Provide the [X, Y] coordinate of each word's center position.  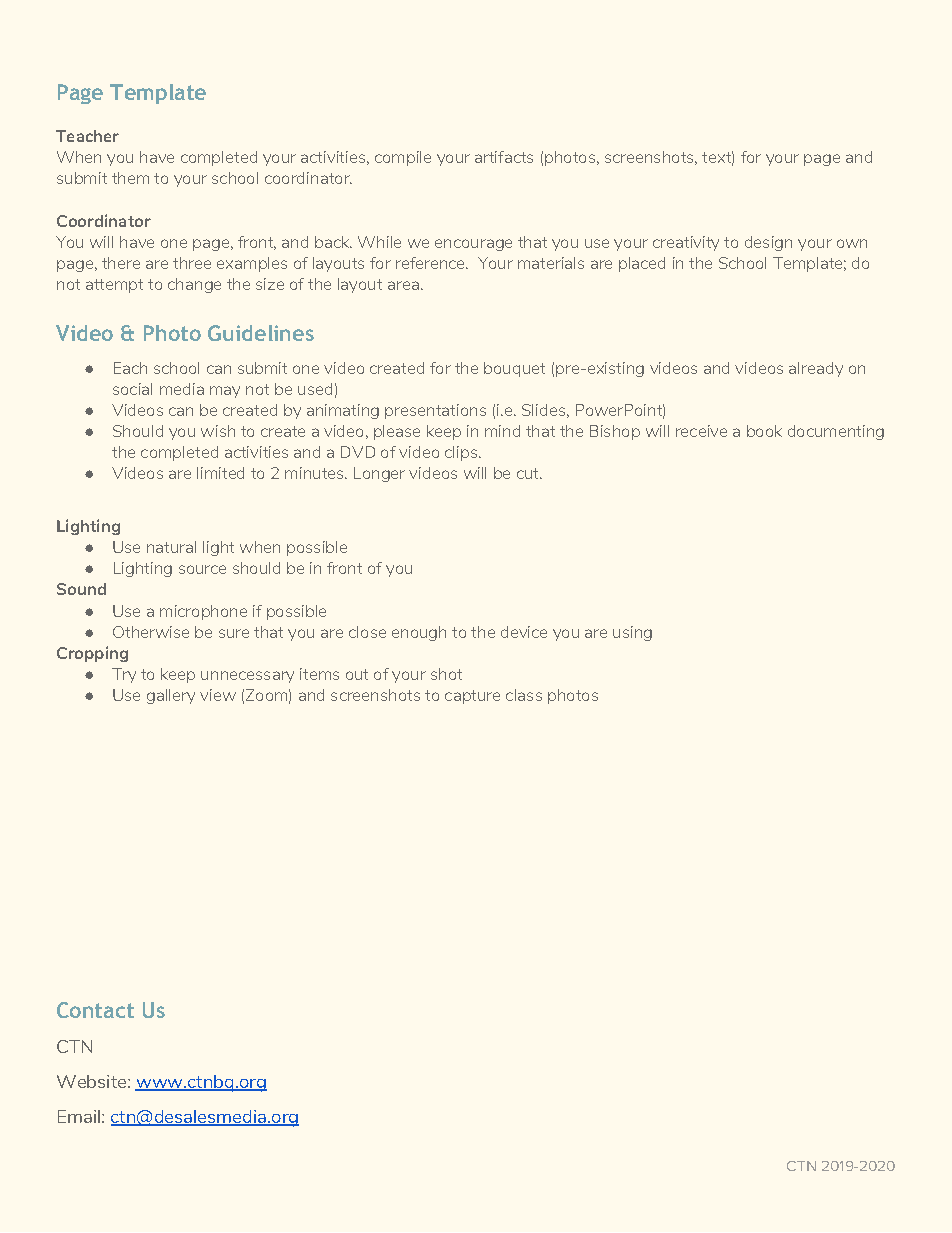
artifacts [504, 157]
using [632, 633]
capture [472, 697]
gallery [171, 696]
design [768, 243]
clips [462, 453]
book [764, 431]
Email [79, 1116]
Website [91, 1081]
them [130, 178]
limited [220, 473]
